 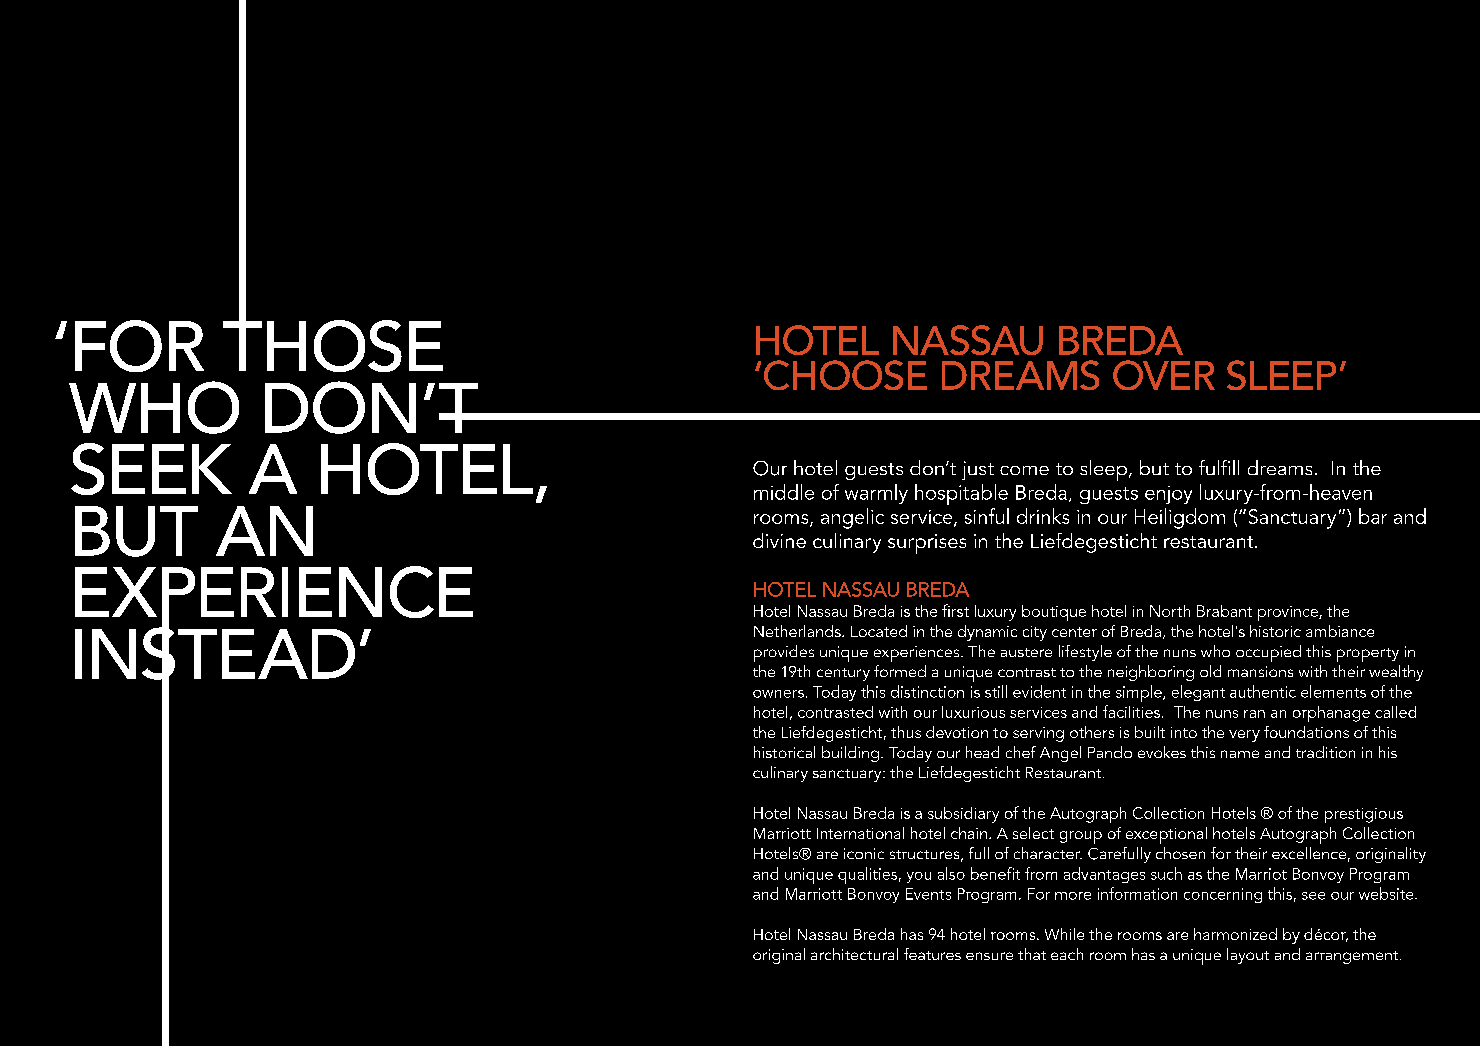 What do you see at coordinates (1235, 934) in the image?
I see `harmonized` at bounding box center [1235, 934].
